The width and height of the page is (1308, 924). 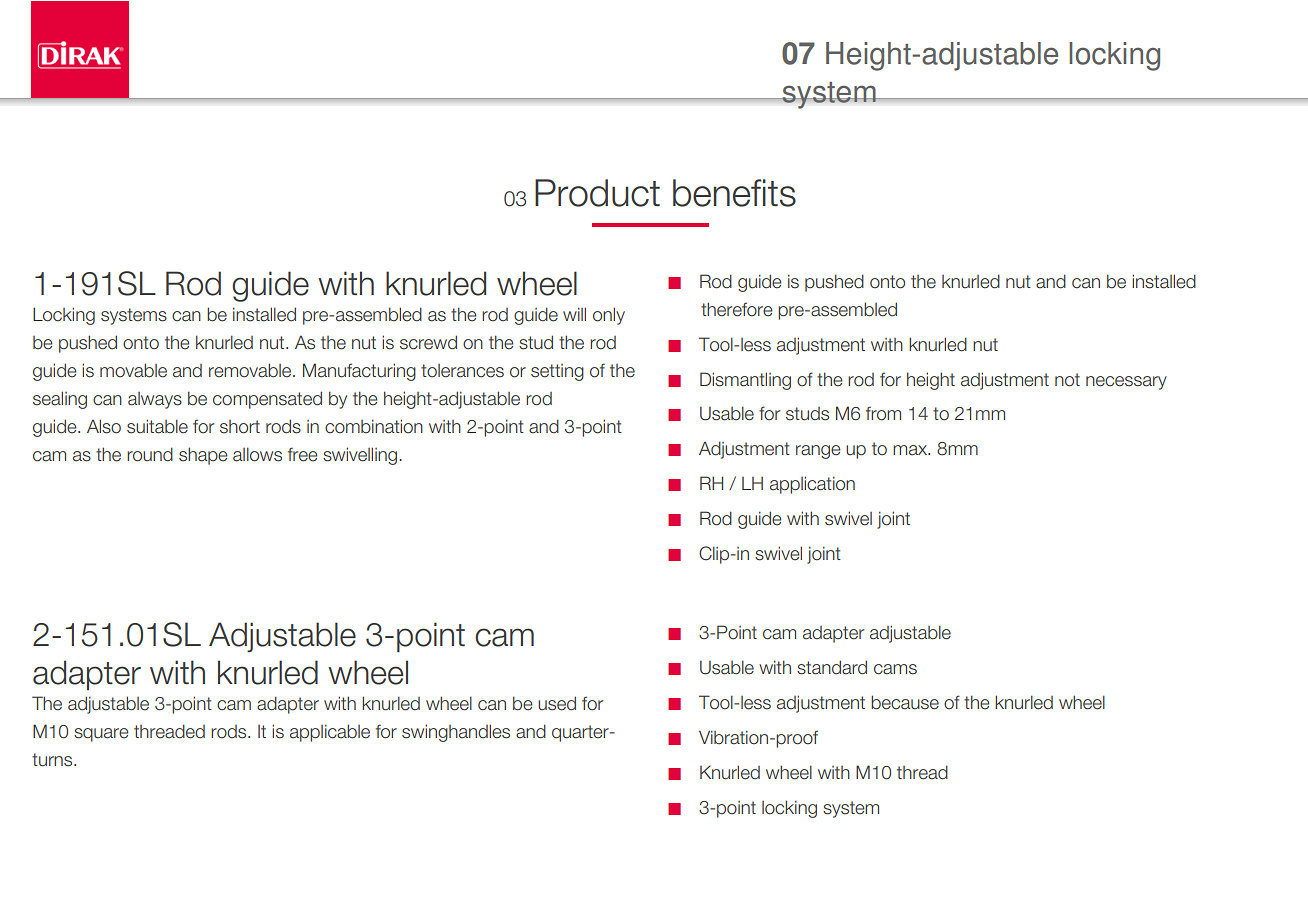 What do you see at coordinates (359, 372) in the page?
I see `Manufacturing` at bounding box center [359, 372].
